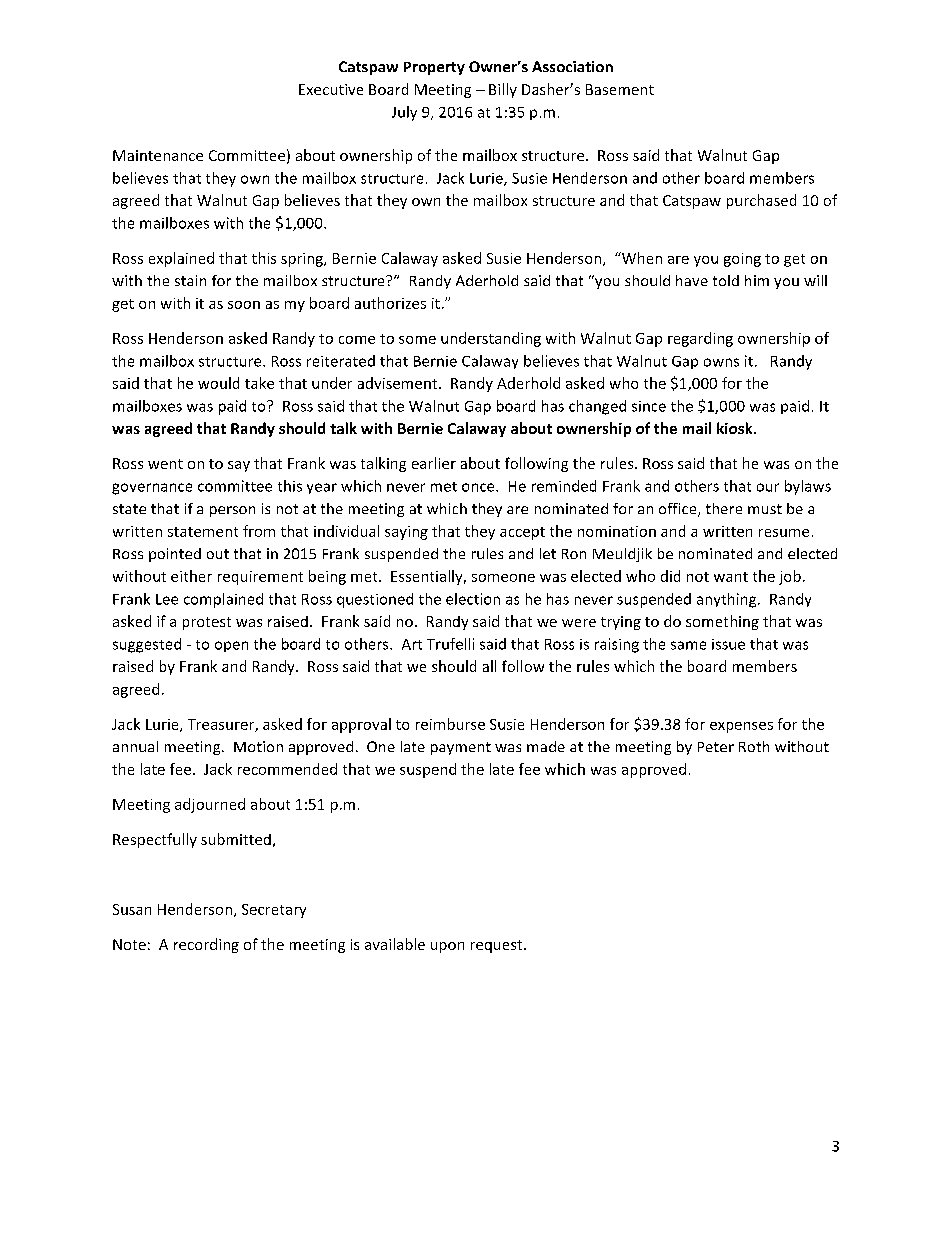  I want to click on person, so click(232, 511).
